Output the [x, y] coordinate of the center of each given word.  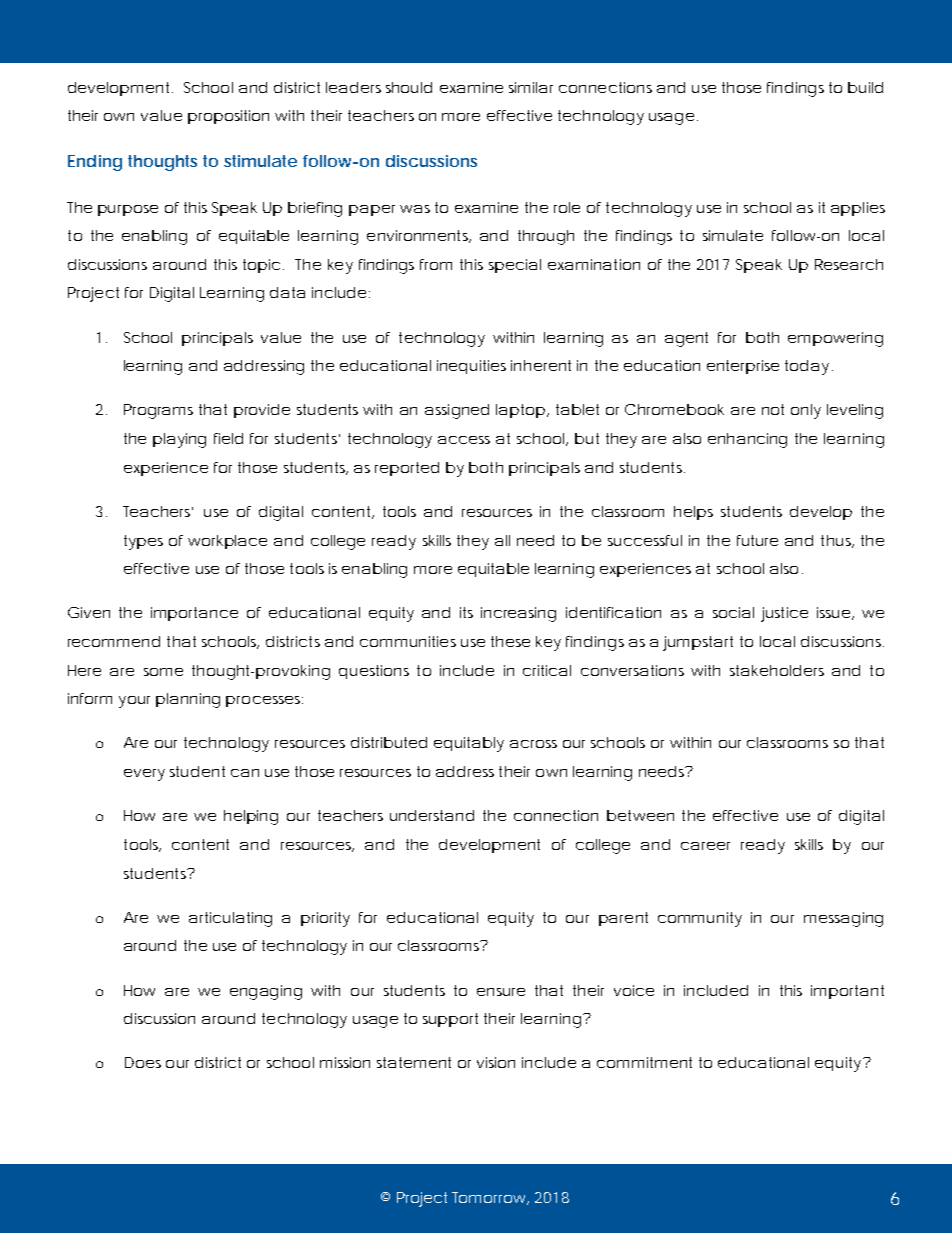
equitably [469, 744]
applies [858, 209]
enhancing [747, 440]
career [705, 846]
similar [531, 87]
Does [143, 1062]
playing [179, 440]
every [144, 775]
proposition [228, 117]
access [464, 440]
